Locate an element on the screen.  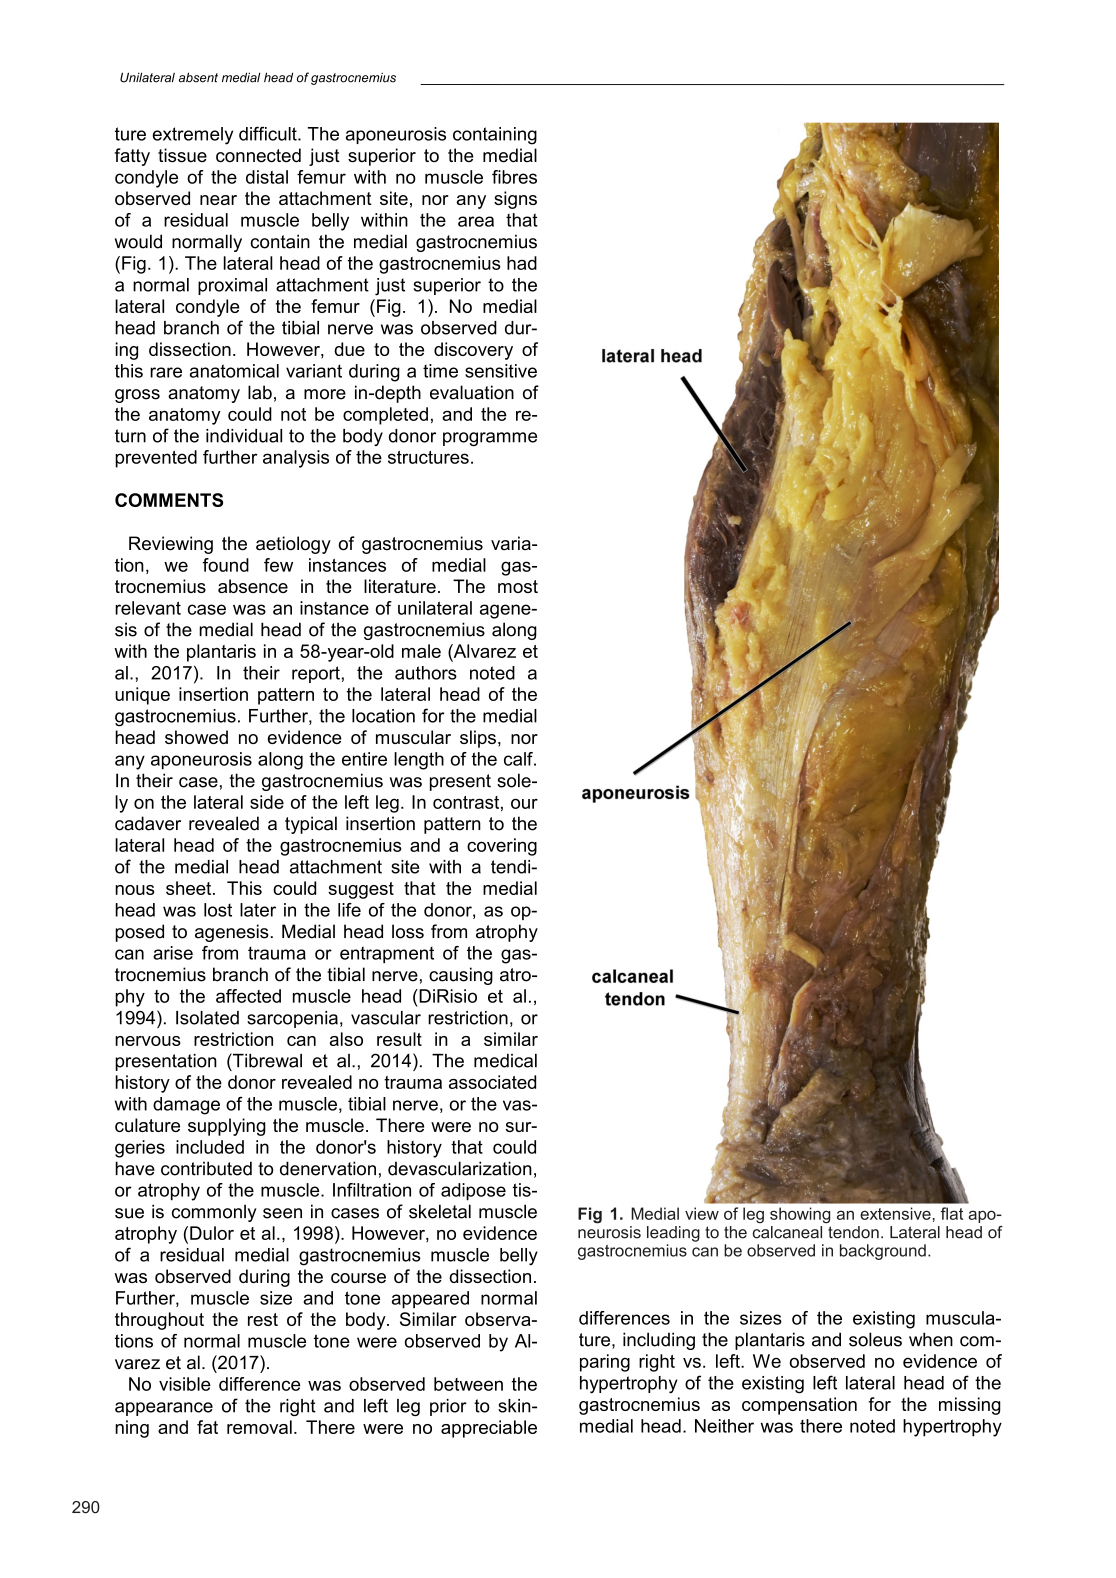
signs is located at coordinates (515, 200).
